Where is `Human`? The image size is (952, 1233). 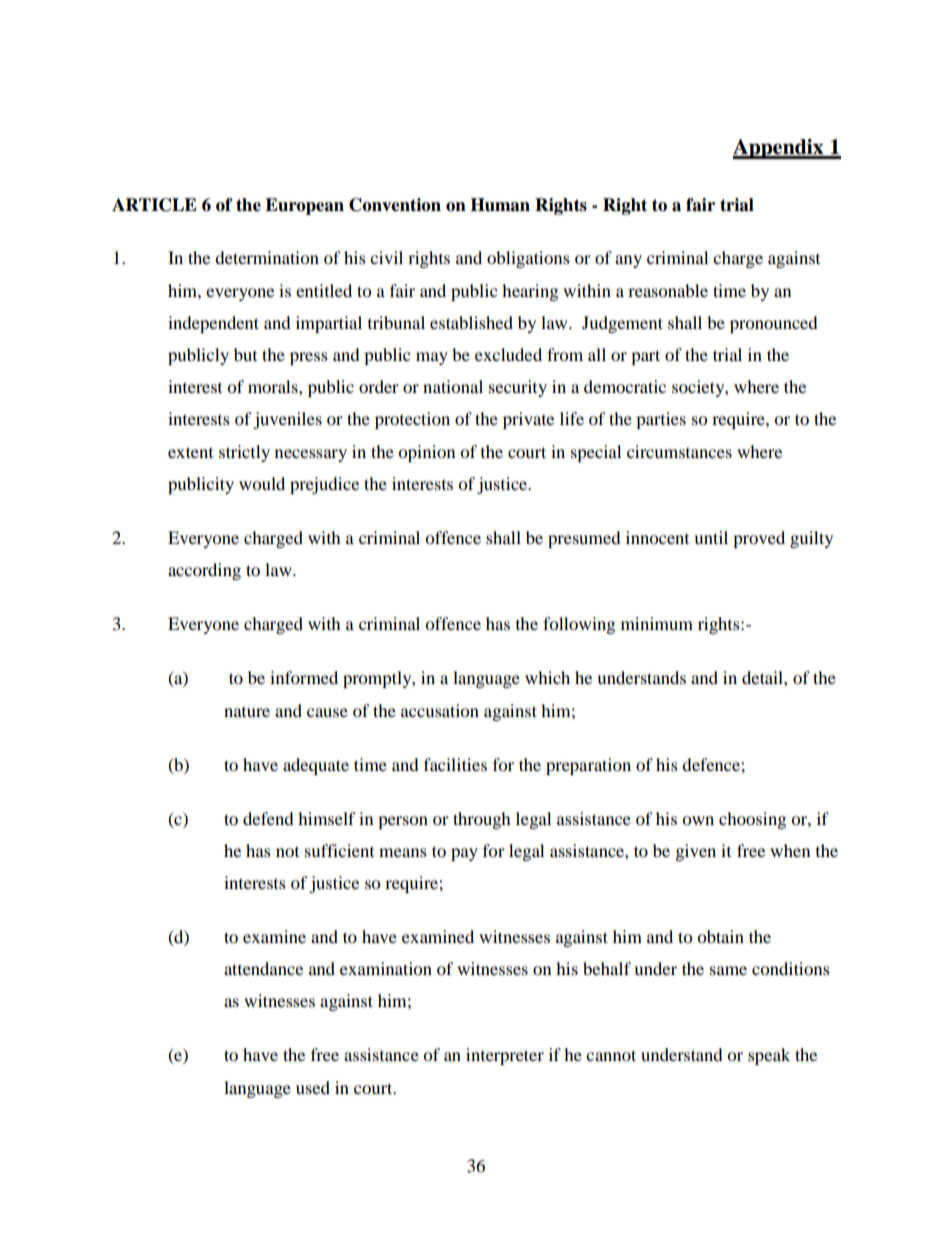
Human is located at coordinates (500, 205).
